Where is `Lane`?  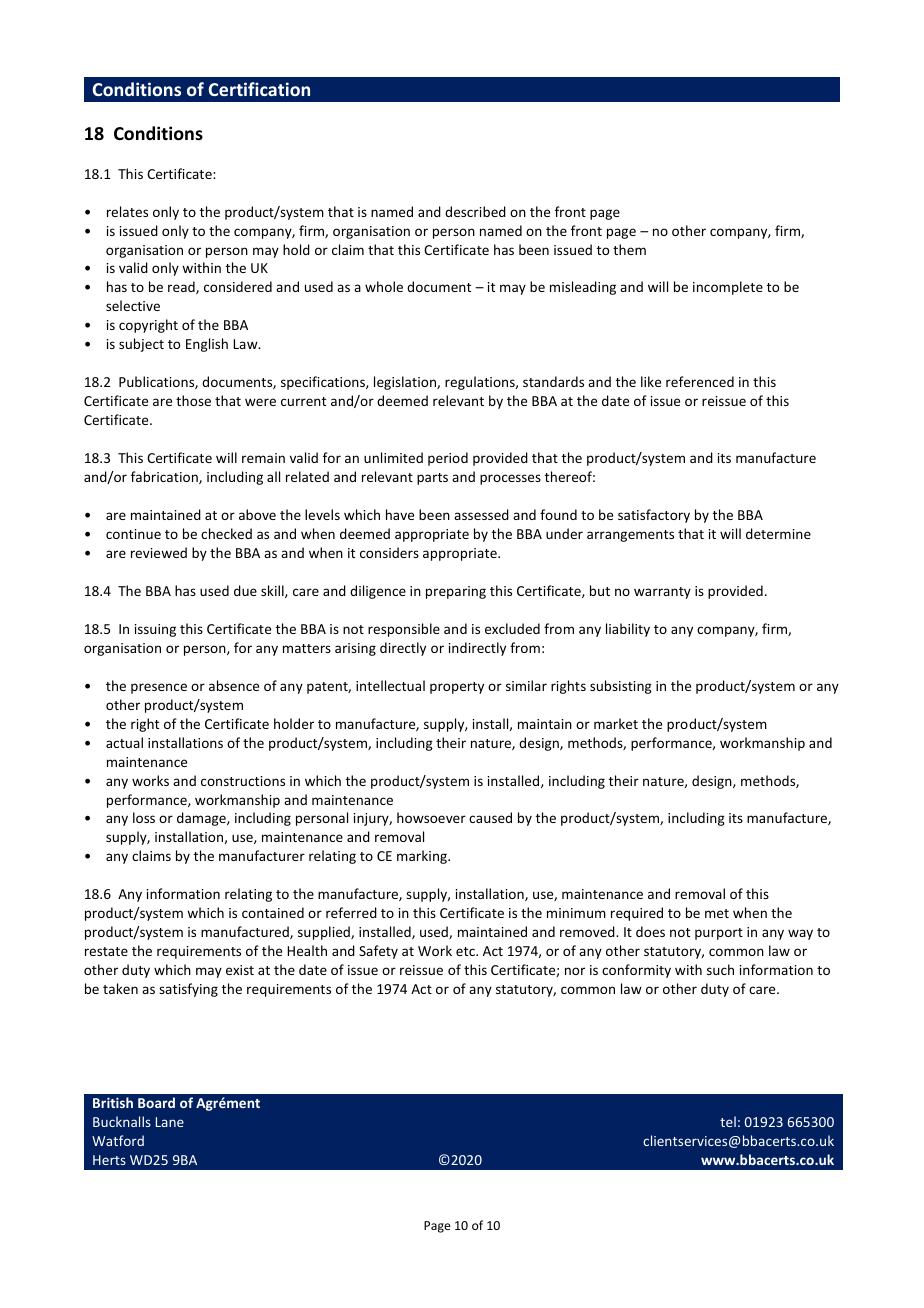
Lane is located at coordinates (170, 1122).
